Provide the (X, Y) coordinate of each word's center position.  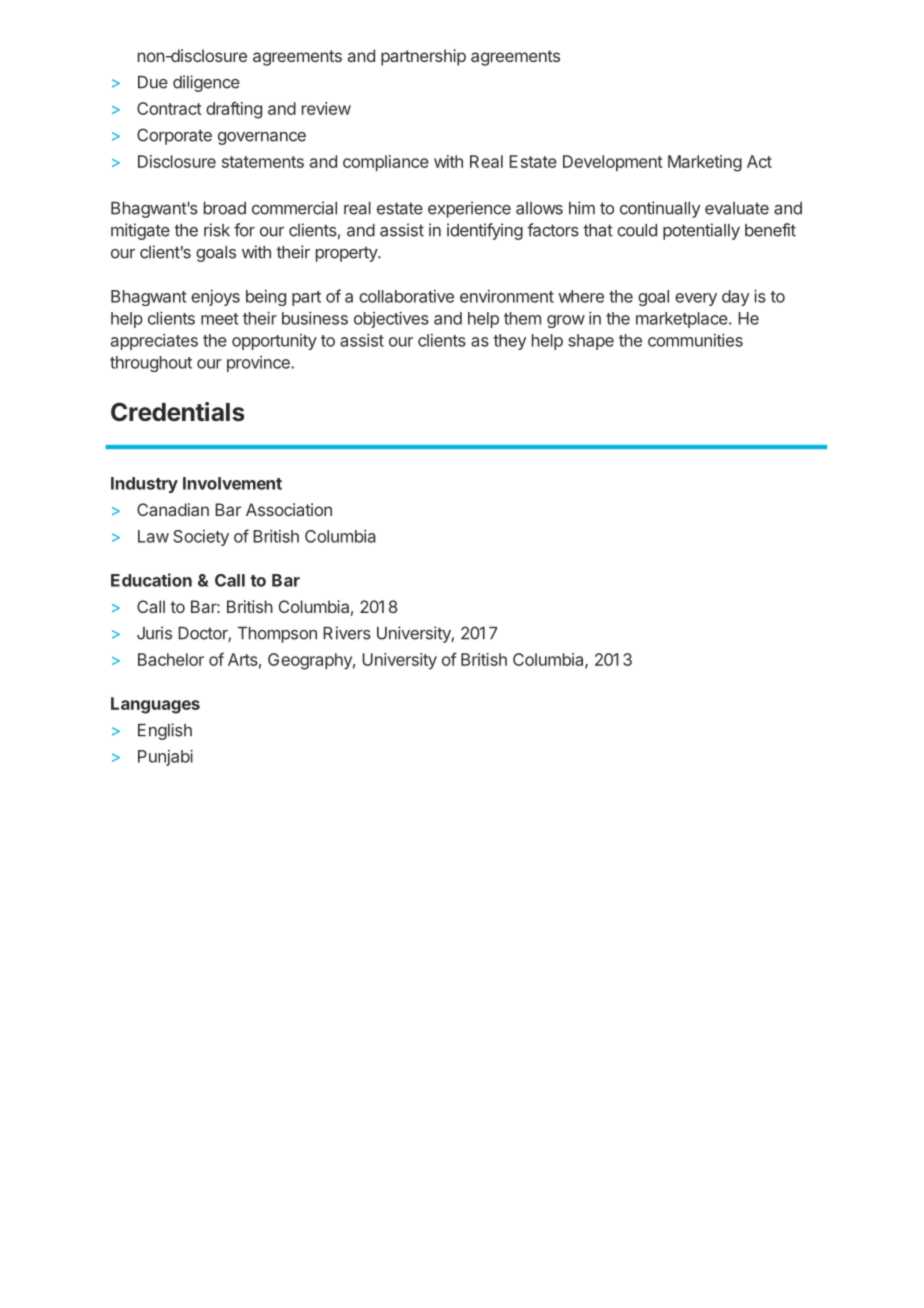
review (326, 108)
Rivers (347, 633)
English (165, 731)
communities (695, 340)
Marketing (705, 163)
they (509, 342)
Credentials (177, 412)
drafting (234, 110)
